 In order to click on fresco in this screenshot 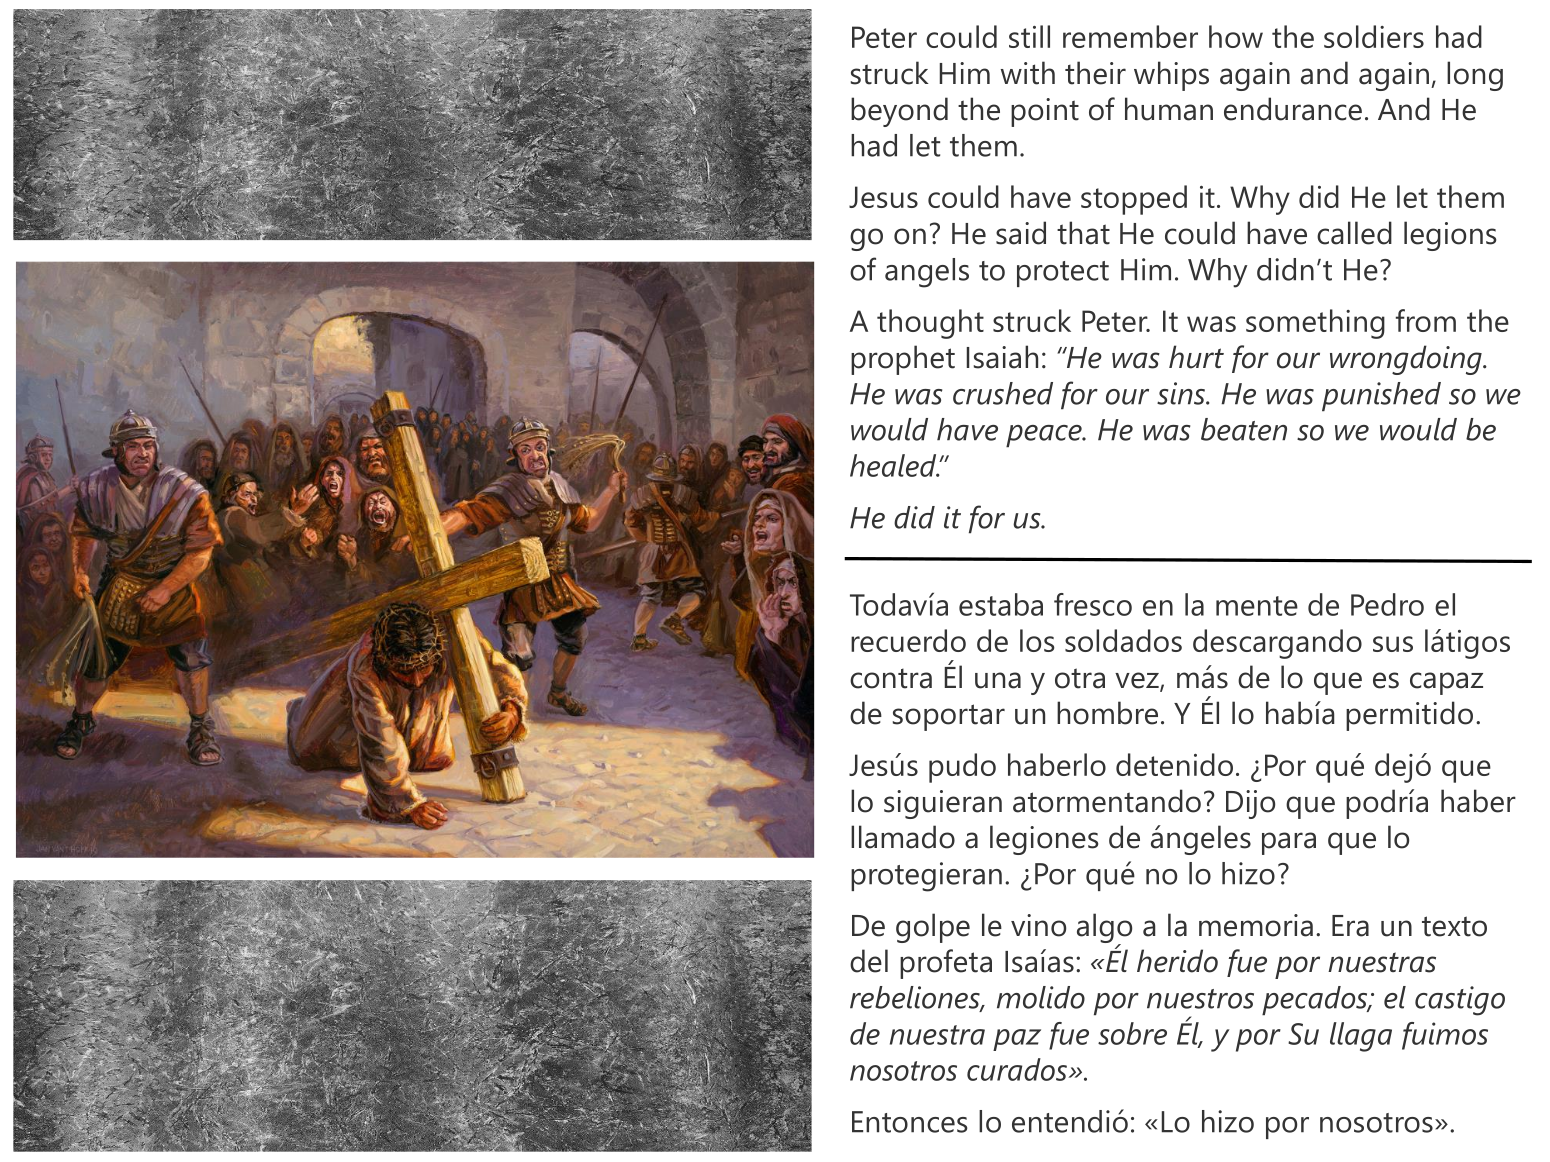, I will do `click(1093, 604)`.
